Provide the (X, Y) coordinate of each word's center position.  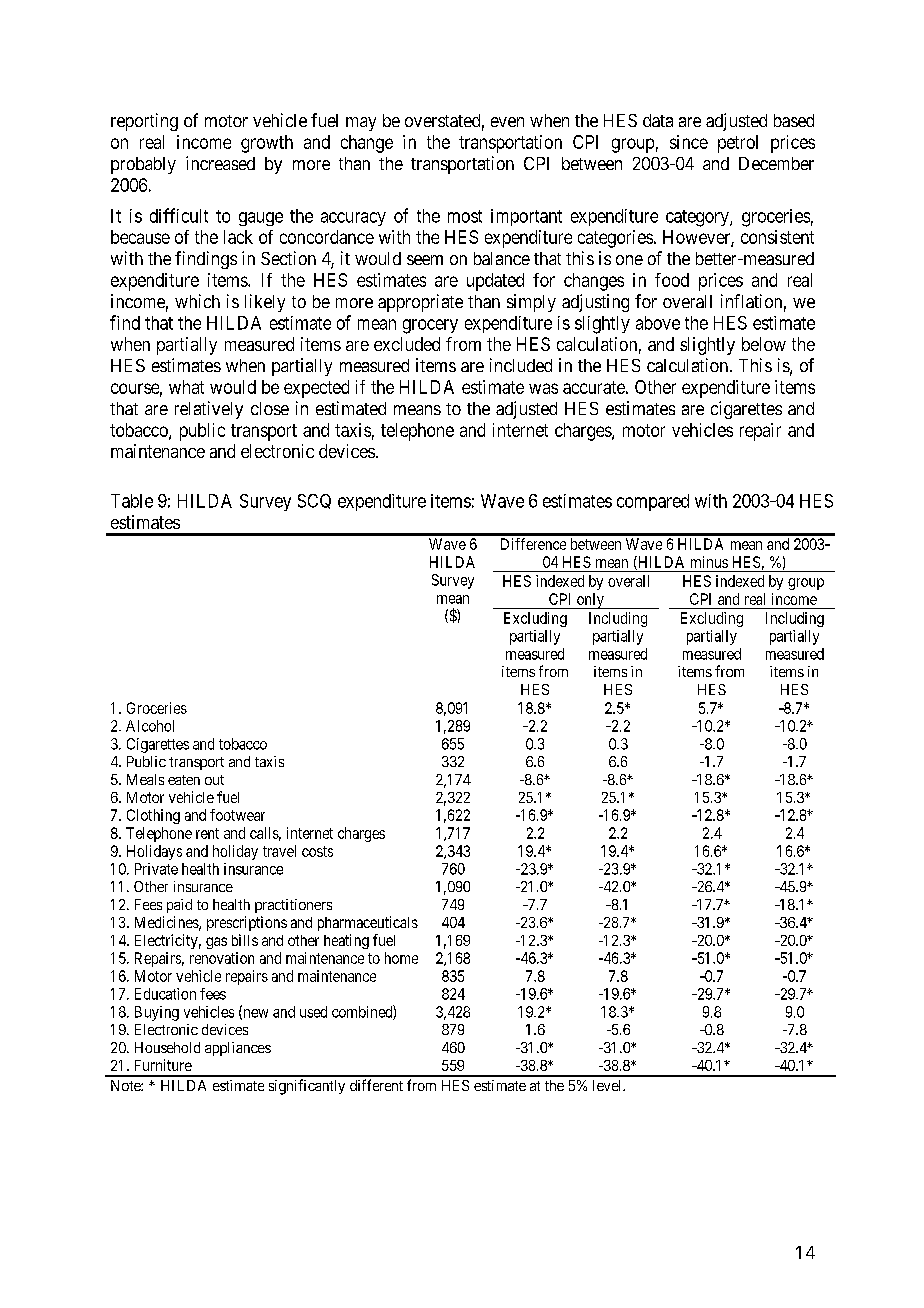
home (401, 958)
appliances (238, 1049)
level (608, 1085)
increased (220, 163)
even (507, 122)
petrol (738, 144)
